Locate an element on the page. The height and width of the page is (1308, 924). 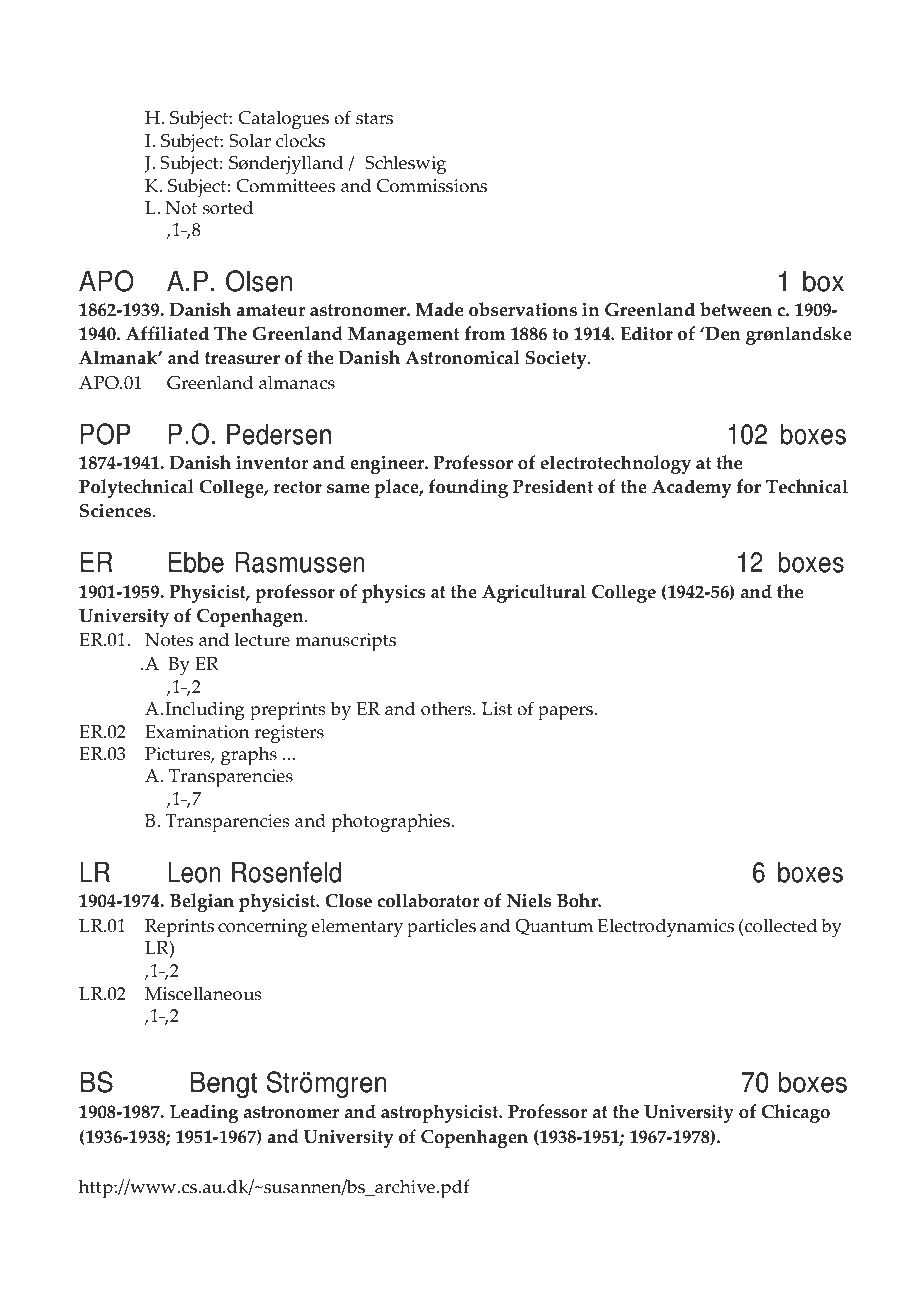
Chicago is located at coordinates (796, 1113).
